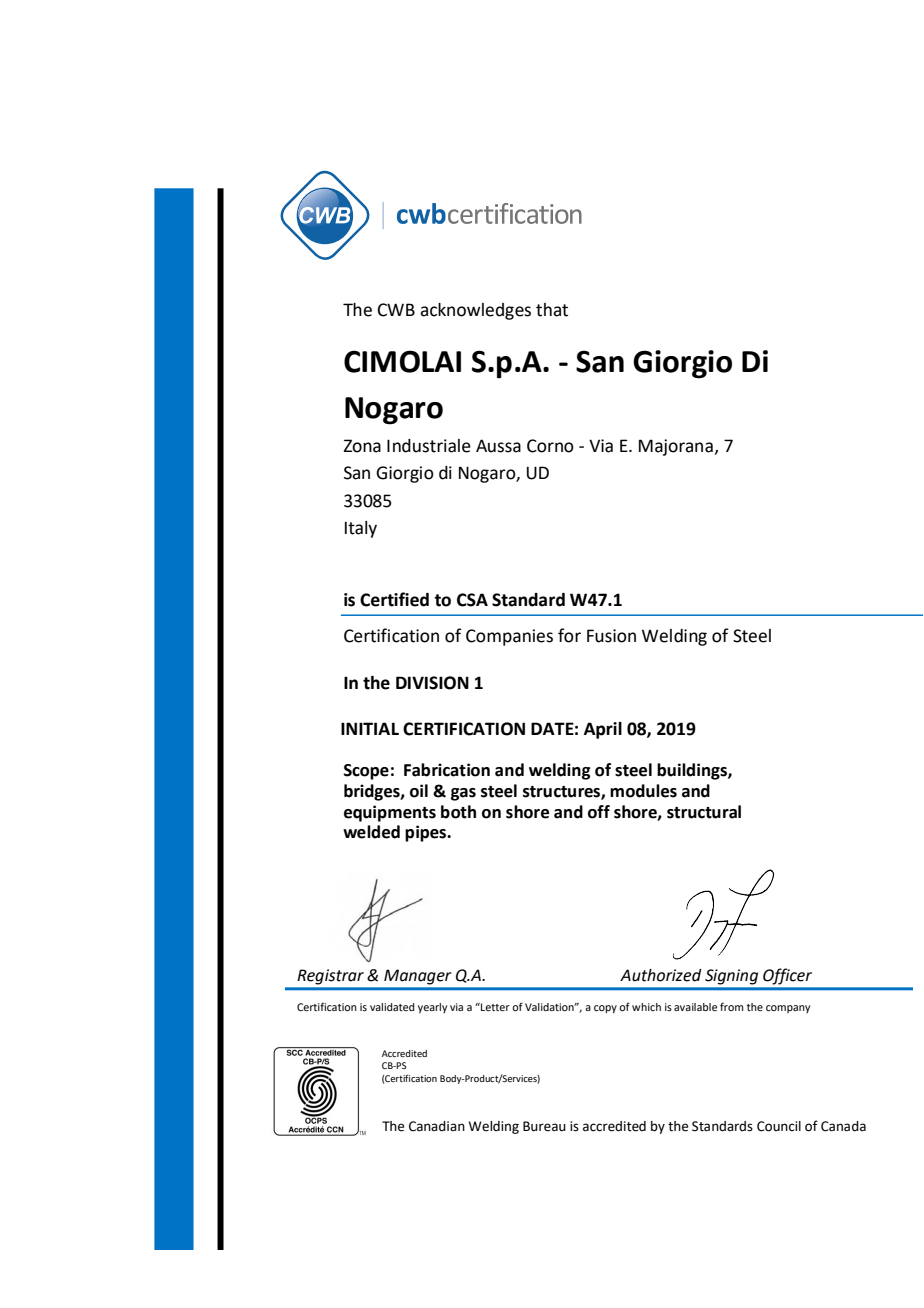 The image size is (924, 1308). I want to click on Certified, so click(394, 599).
